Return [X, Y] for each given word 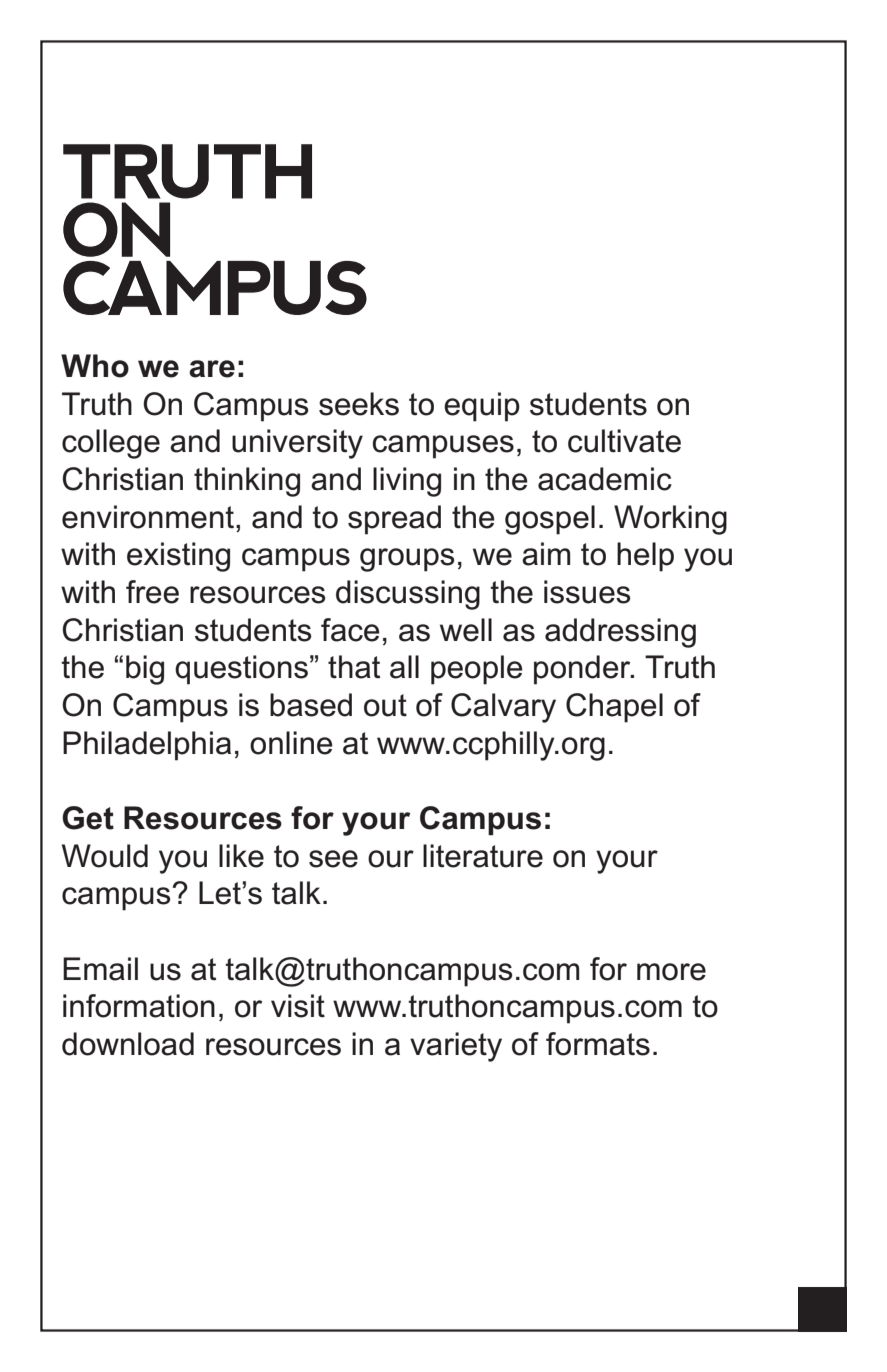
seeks [359, 404]
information [139, 1006]
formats [598, 1044]
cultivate [624, 441]
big [145, 670]
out [385, 705]
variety [456, 1047]
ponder [583, 670]
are [212, 369]
